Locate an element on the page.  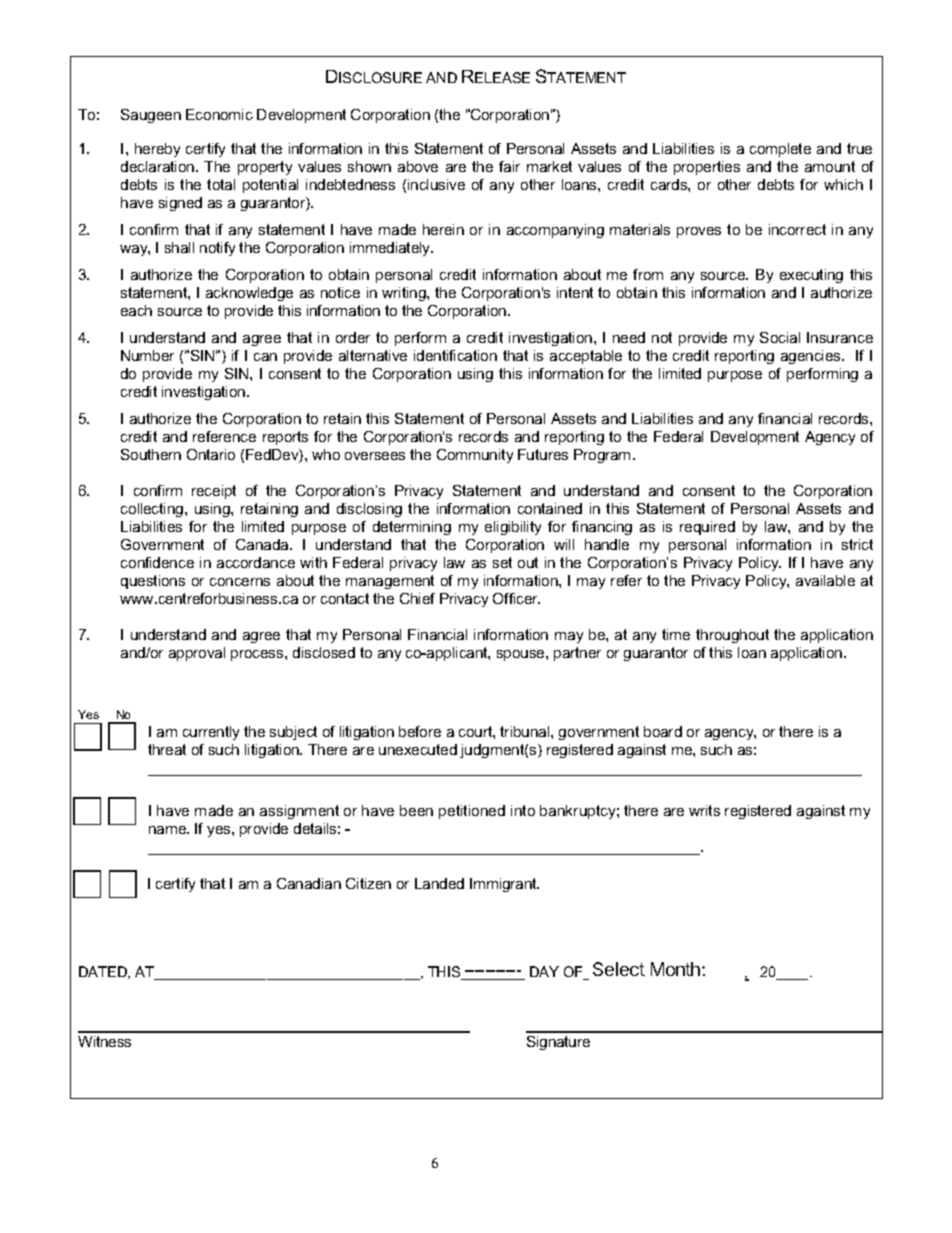
Witness is located at coordinates (104, 1041).
